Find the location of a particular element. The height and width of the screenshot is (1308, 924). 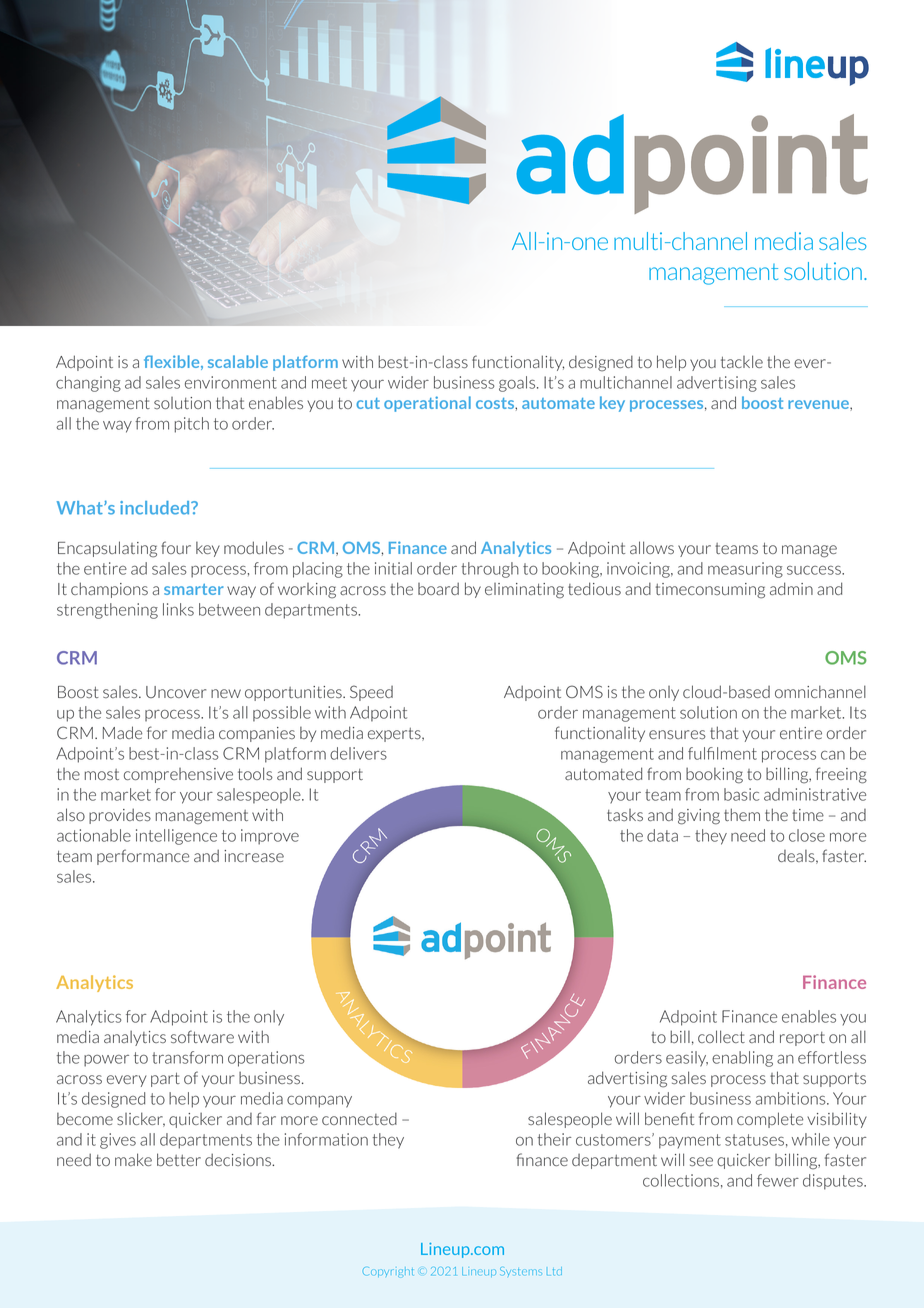

operational is located at coordinates (427, 404).
